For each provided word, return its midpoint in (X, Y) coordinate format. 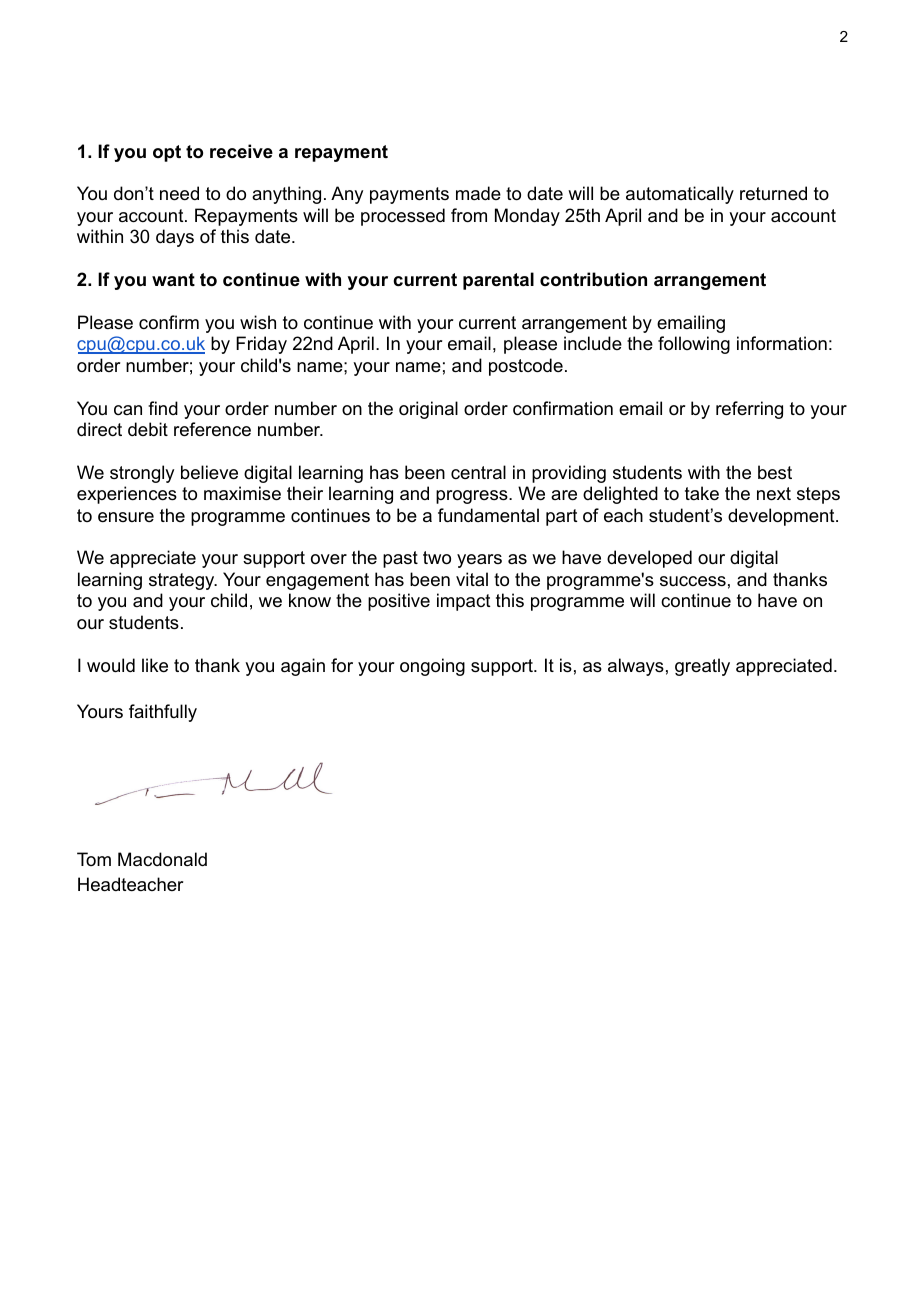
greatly (702, 667)
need (179, 193)
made (478, 193)
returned (773, 193)
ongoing (432, 667)
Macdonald (162, 859)
